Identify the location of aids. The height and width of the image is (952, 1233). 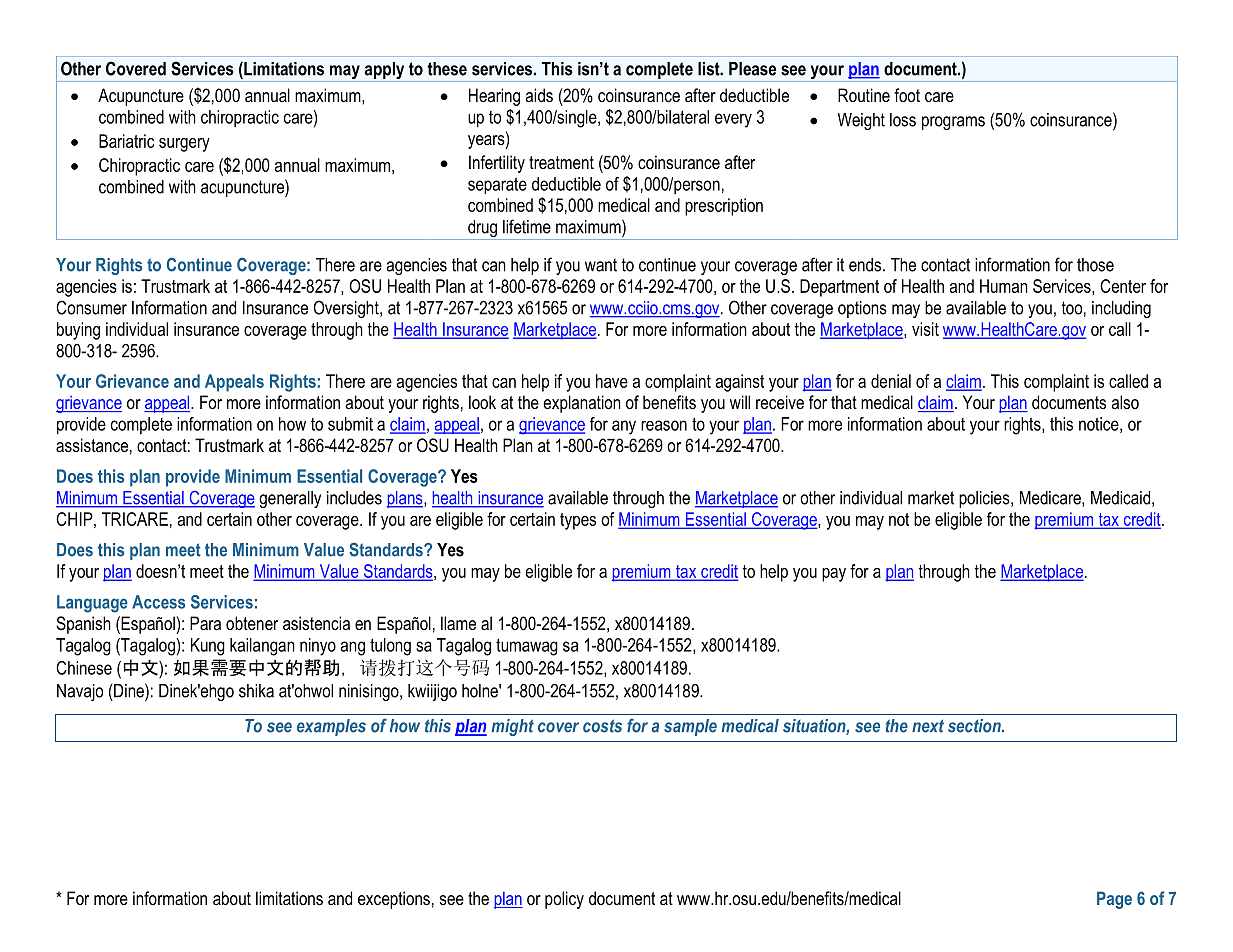
(539, 95).
